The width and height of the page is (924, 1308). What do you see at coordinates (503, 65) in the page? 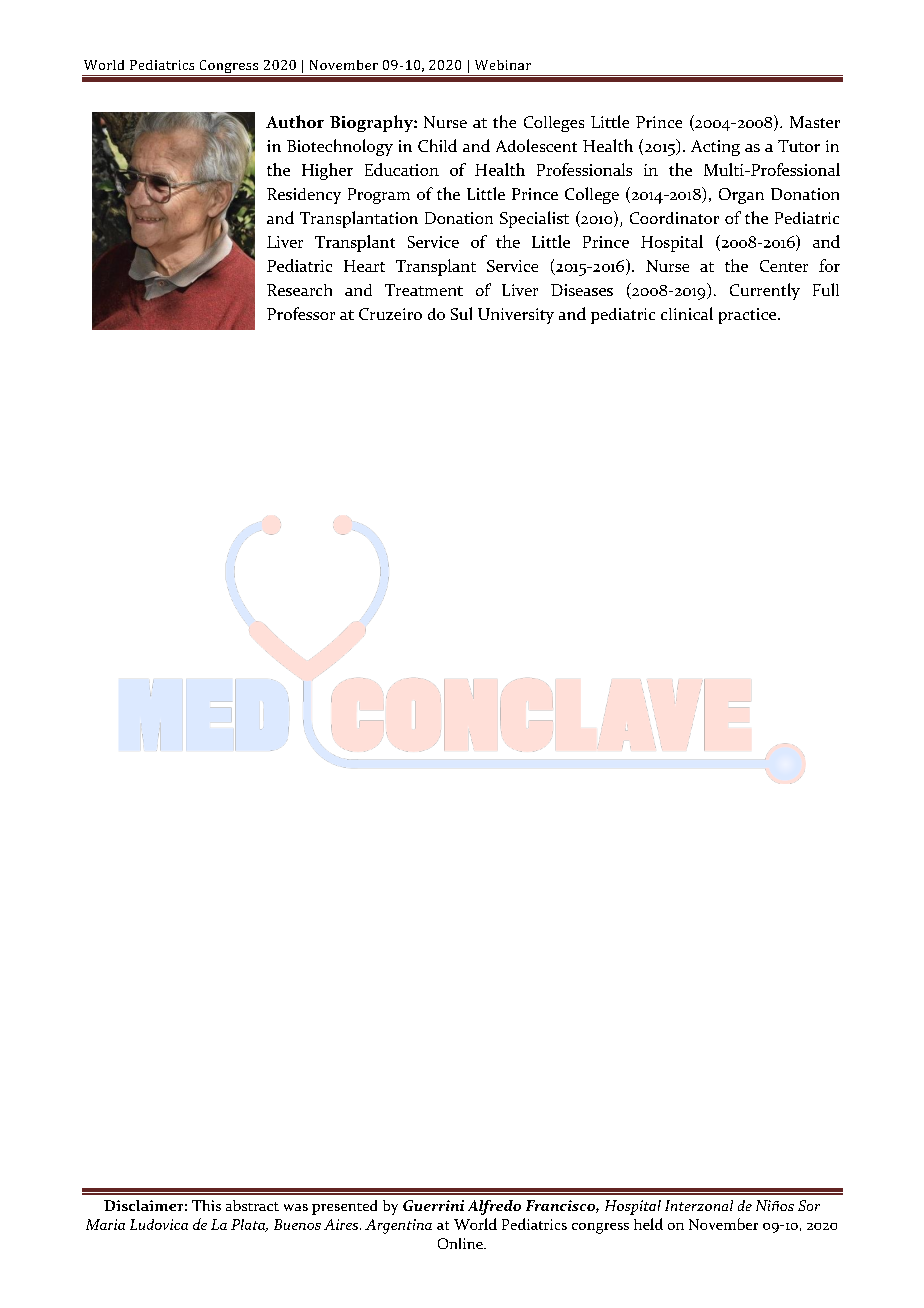
I see `Webinar` at bounding box center [503, 65].
